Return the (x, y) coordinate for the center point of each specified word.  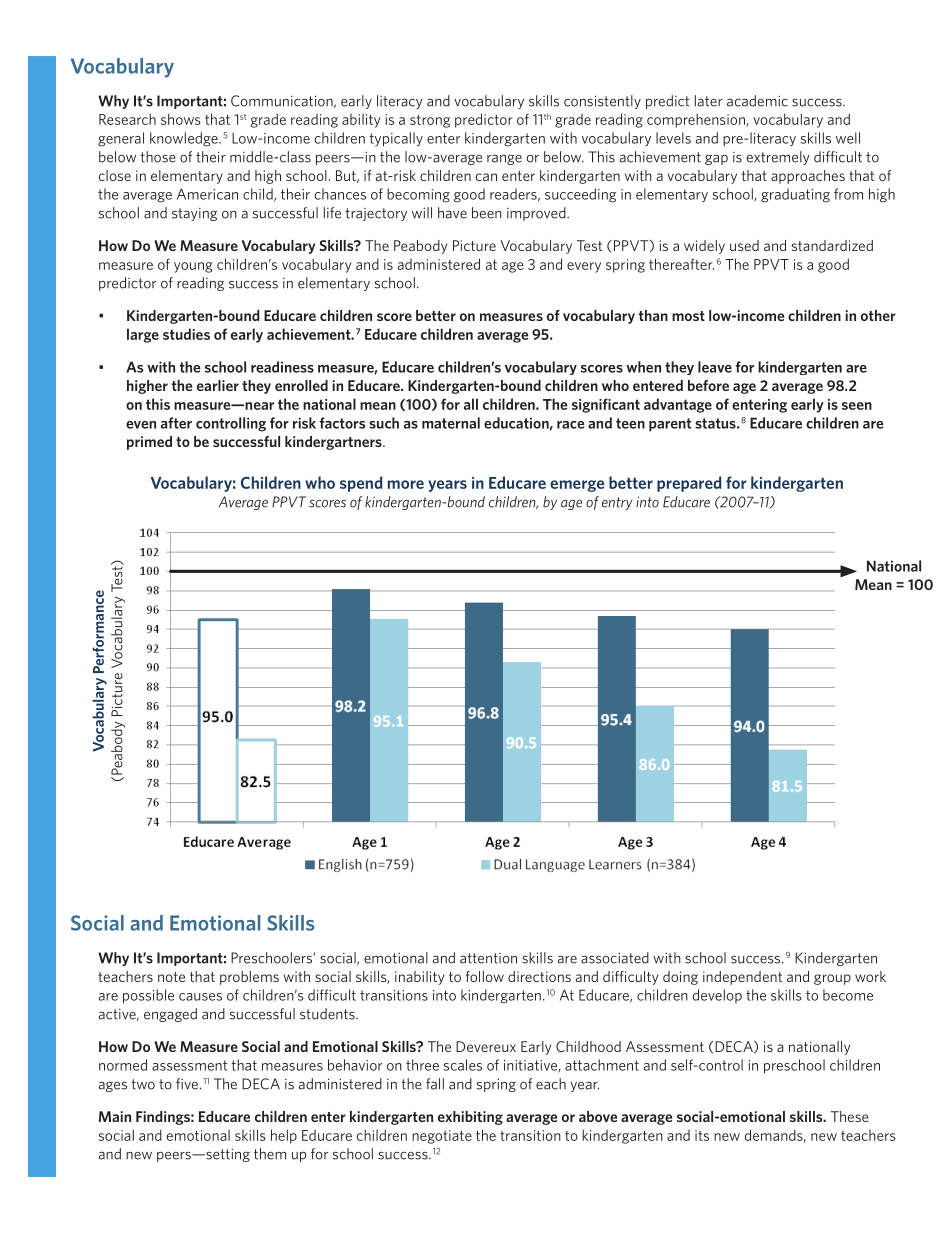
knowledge (185, 139)
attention (488, 958)
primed (149, 443)
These (850, 1116)
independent (742, 978)
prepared (689, 484)
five (187, 1084)
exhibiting (470, 1118)
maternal (451, 423)
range (504, 159)
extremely (778, 158)
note (171, 977)
